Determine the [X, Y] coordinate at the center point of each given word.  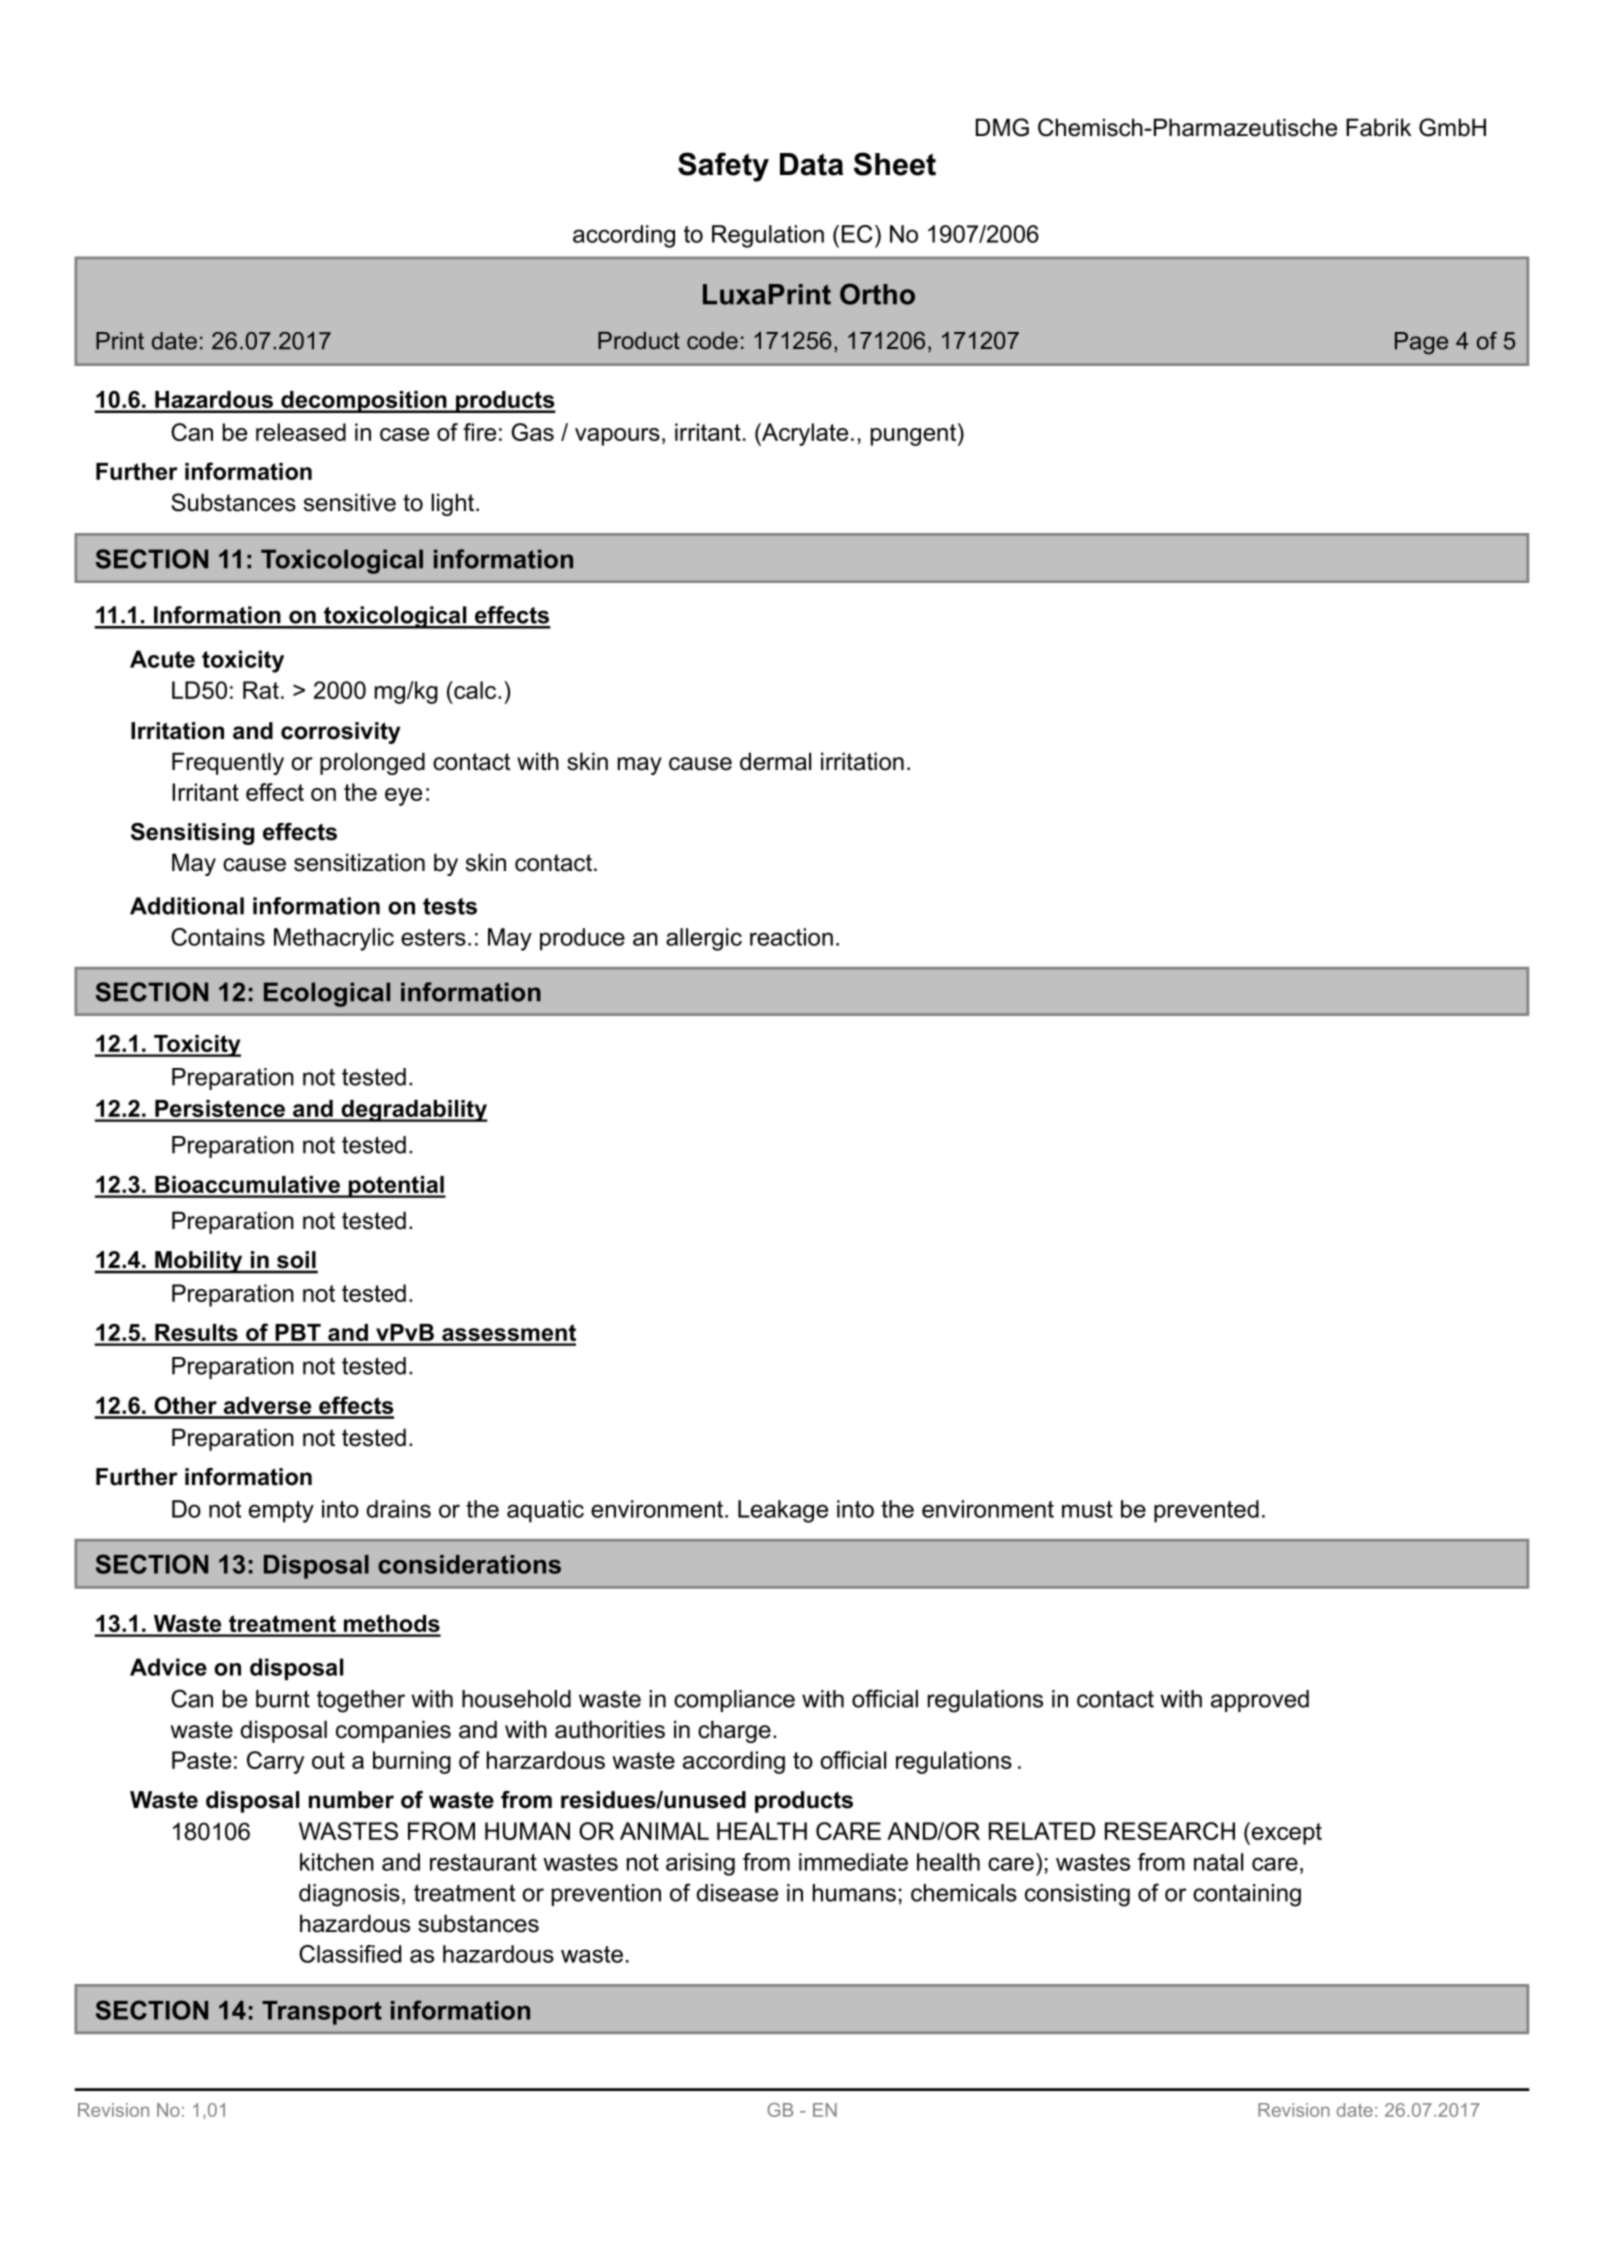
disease [737, 1893]
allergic [704, 939]
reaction [791, 937]
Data [811, 164]
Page [1421, 343]
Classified [350, 1954]
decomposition [364, 402]
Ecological [327, 994]
